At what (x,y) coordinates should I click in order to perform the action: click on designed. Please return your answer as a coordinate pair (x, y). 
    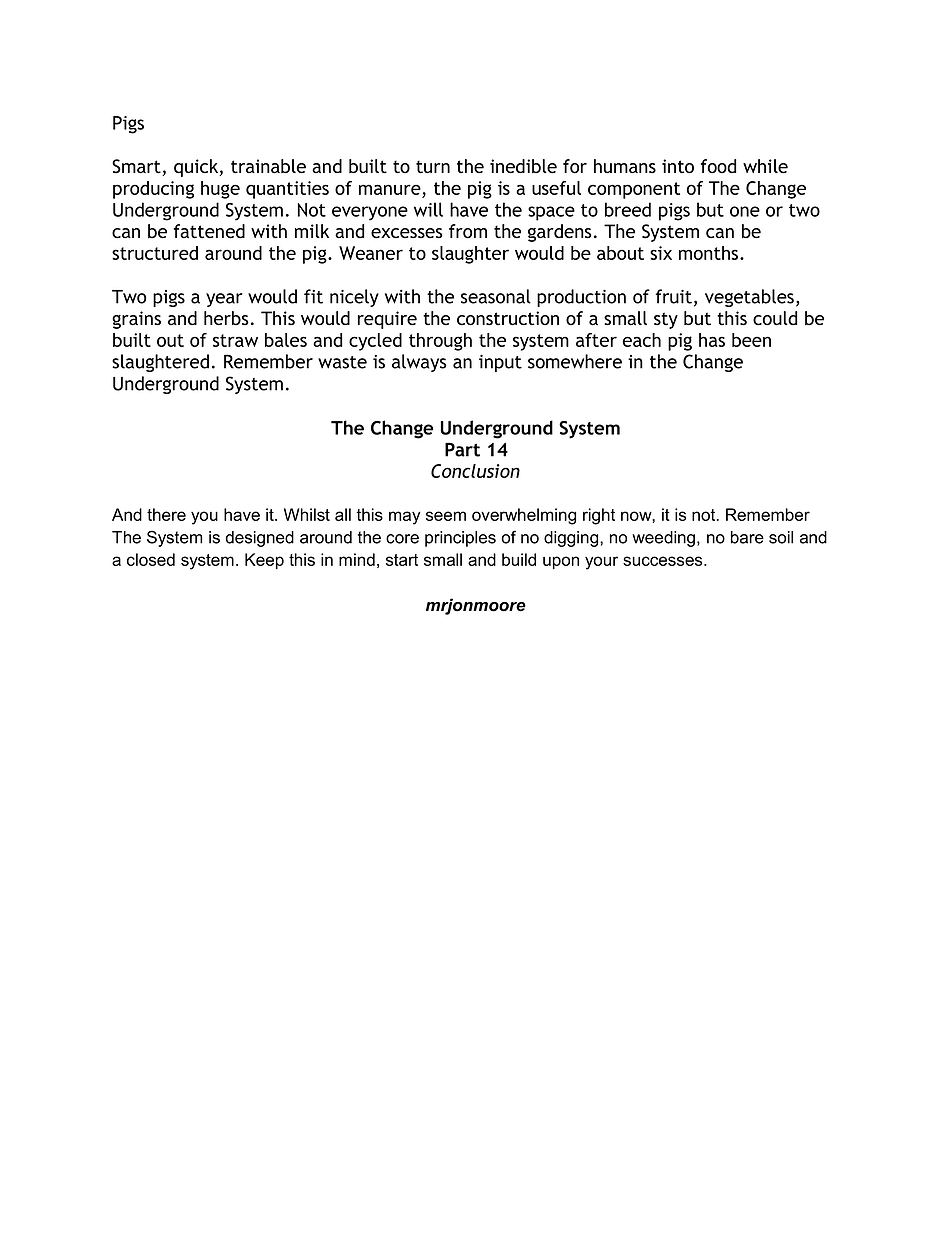
    Looking at the image, I should click on (260, 539).
